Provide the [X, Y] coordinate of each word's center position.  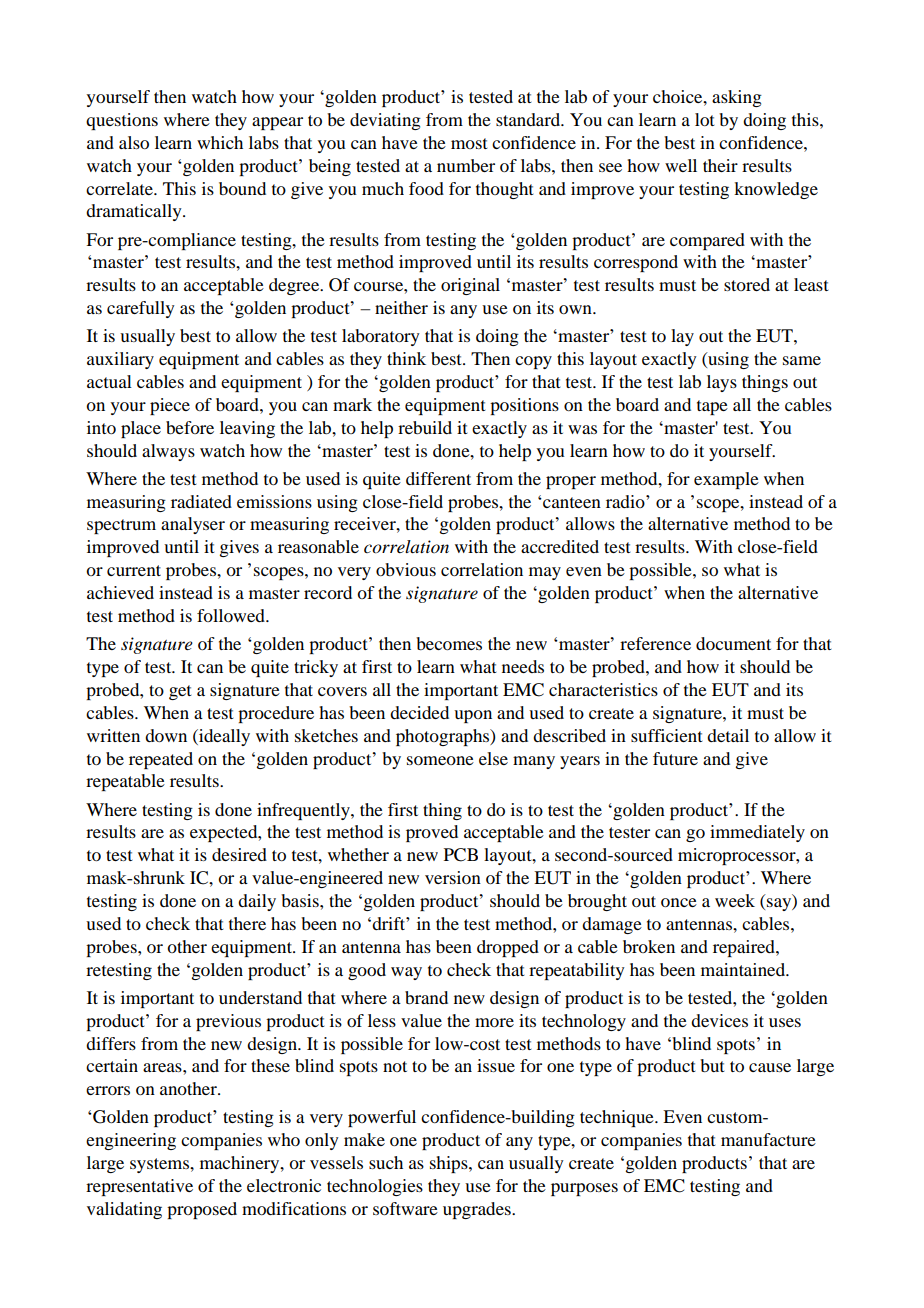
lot [704, 119]
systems [161, 1165]
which [220, 142]
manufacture [768, 1139]
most [469, 143]
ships [450, 1164]
